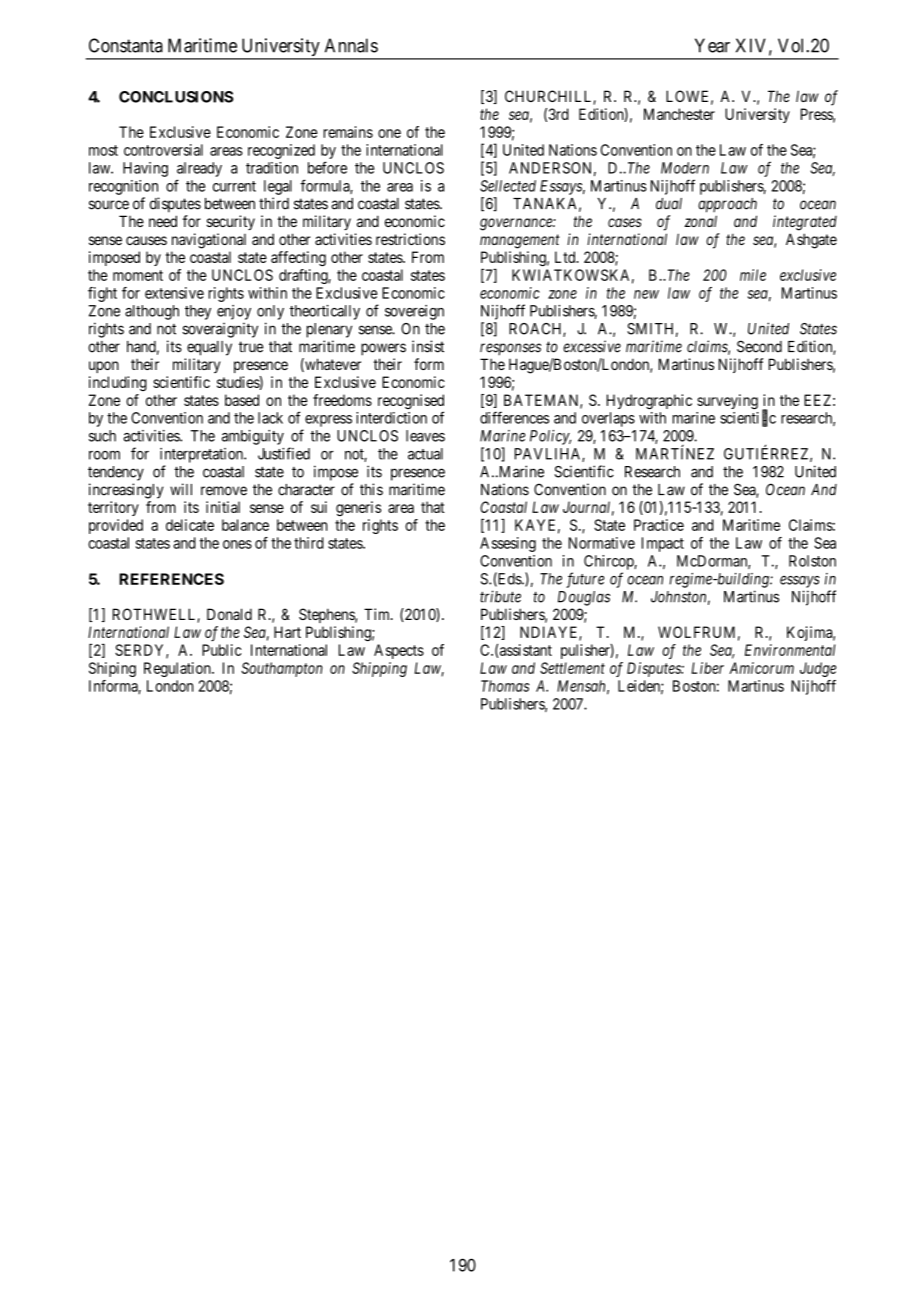 This screenshot has width=924, height=1308. I want to click on governance, so click(517, 224).
